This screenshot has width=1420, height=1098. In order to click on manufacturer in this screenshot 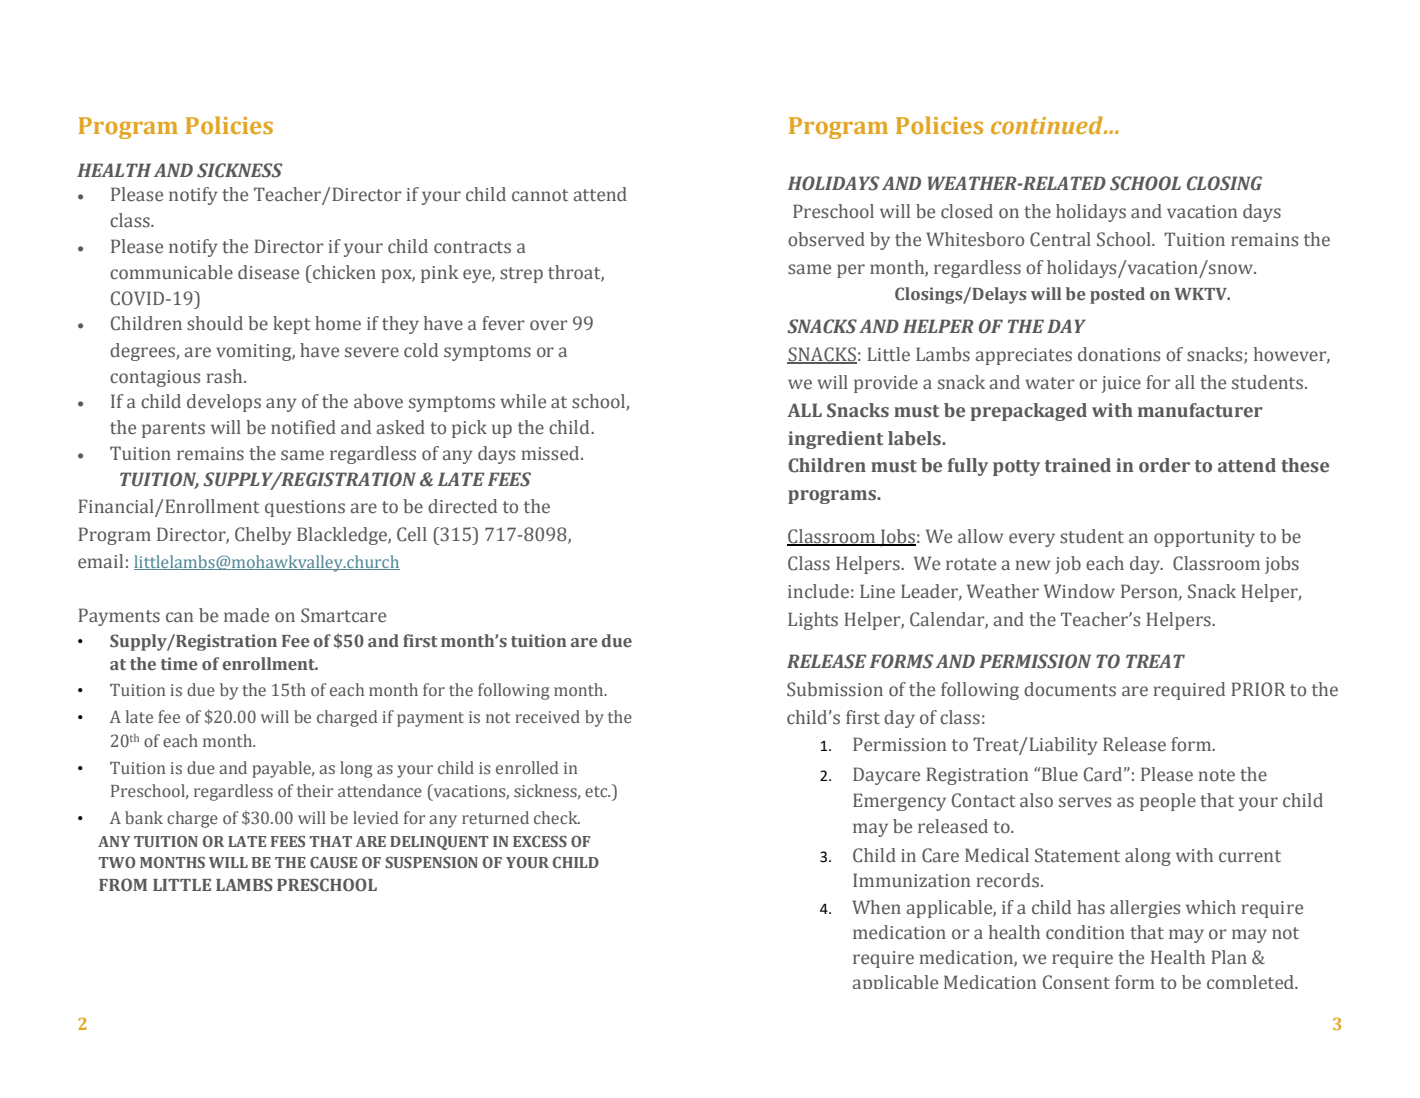, I will do `click(1200, 410)`.
